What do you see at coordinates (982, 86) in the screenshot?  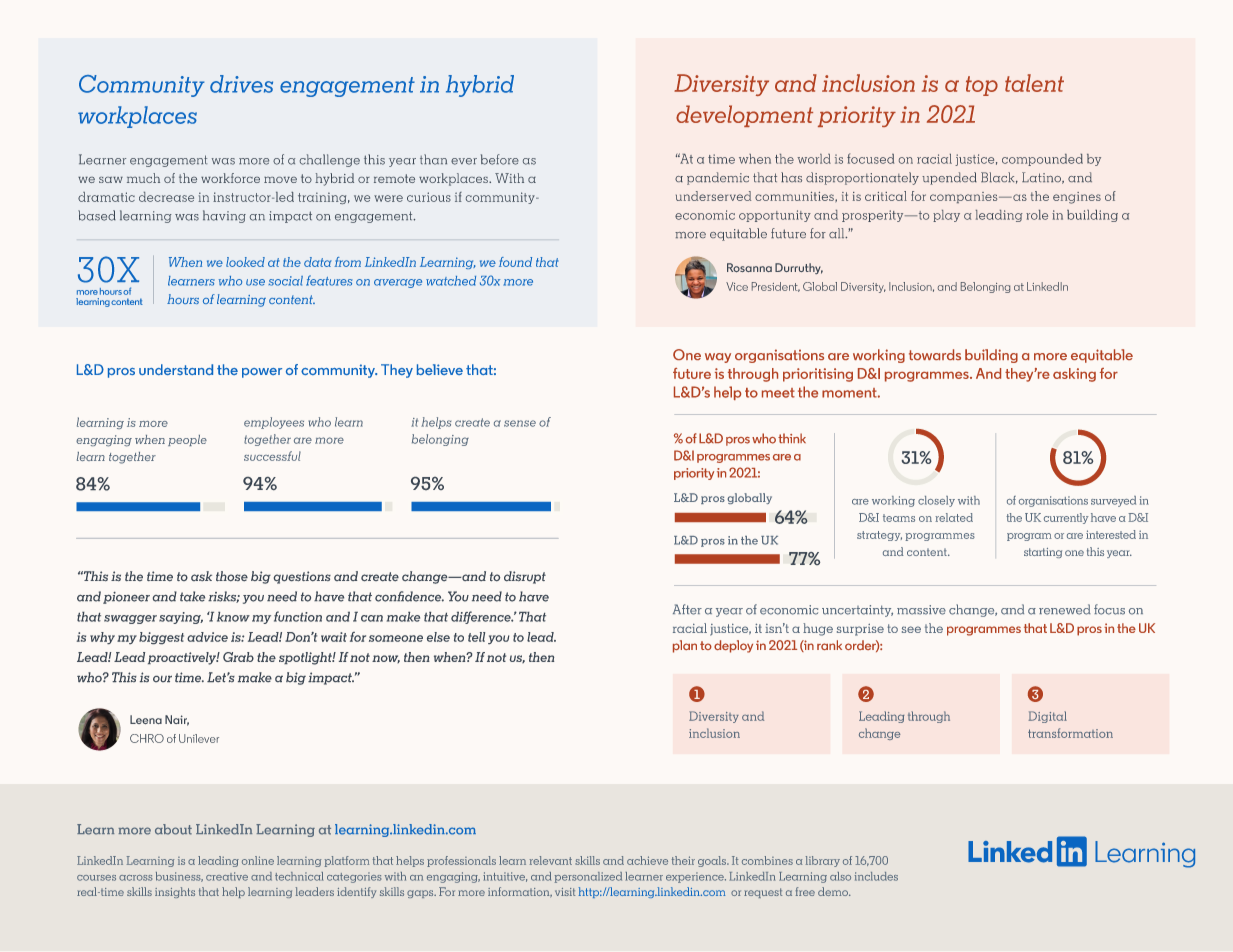 I see `top` at bounding box center [982, 86].
